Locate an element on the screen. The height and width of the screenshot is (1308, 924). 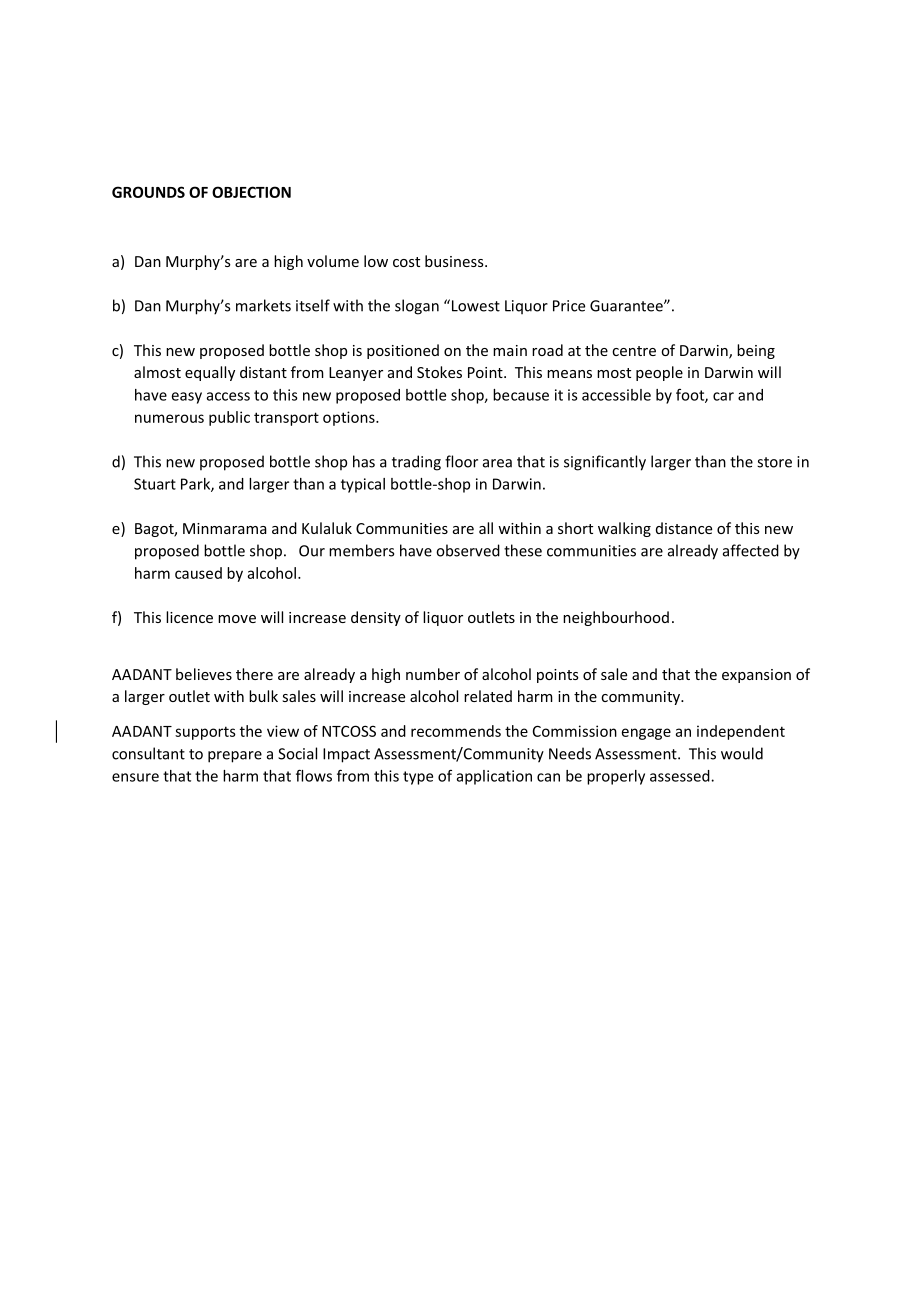
equally is located at coordinates (210, 373).
